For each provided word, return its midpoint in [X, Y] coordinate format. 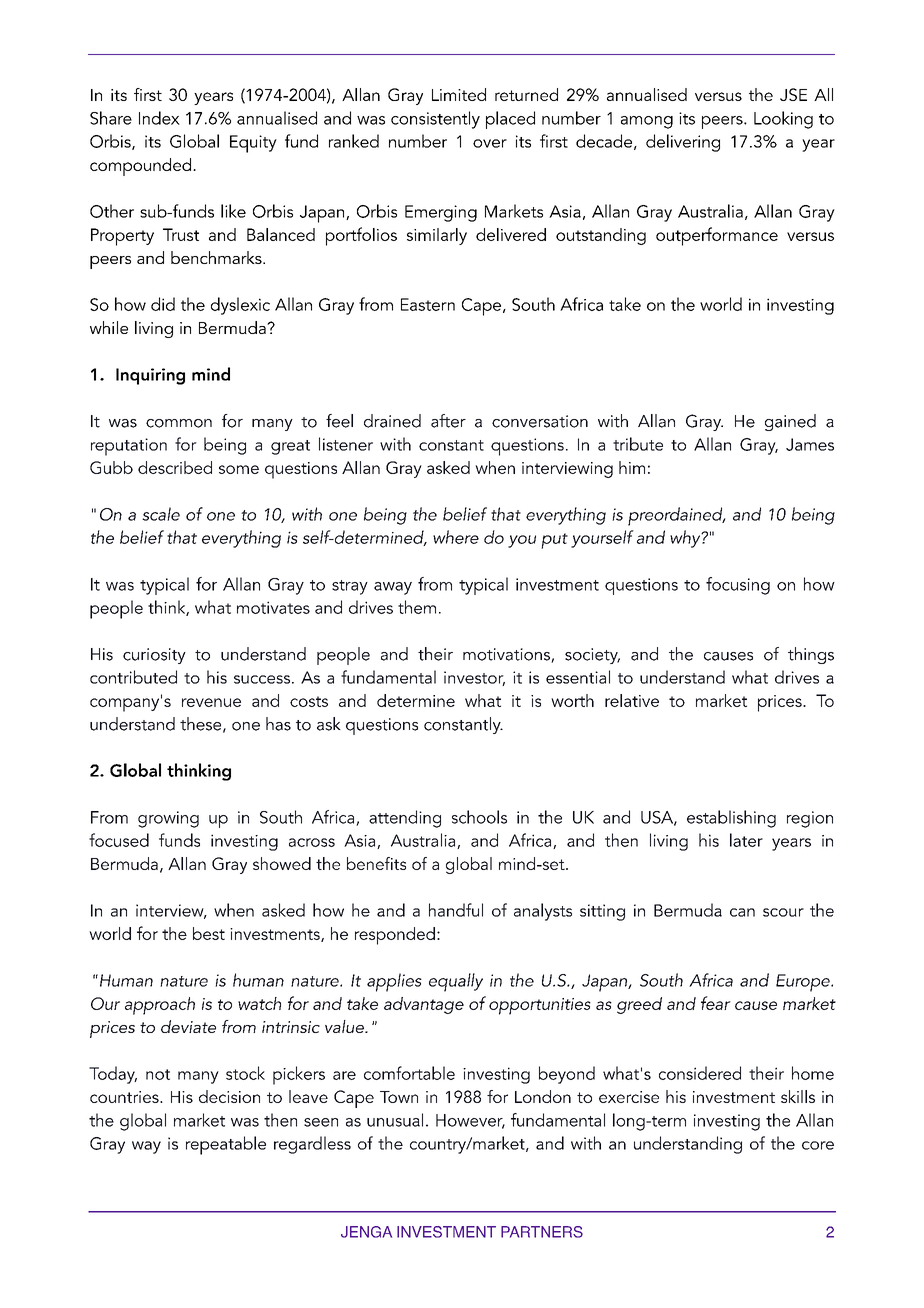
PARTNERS [542, 1232]
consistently [435, 120]
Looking [783, 120]
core [818, 1145]
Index [159, 118]
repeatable [226, 1145]
